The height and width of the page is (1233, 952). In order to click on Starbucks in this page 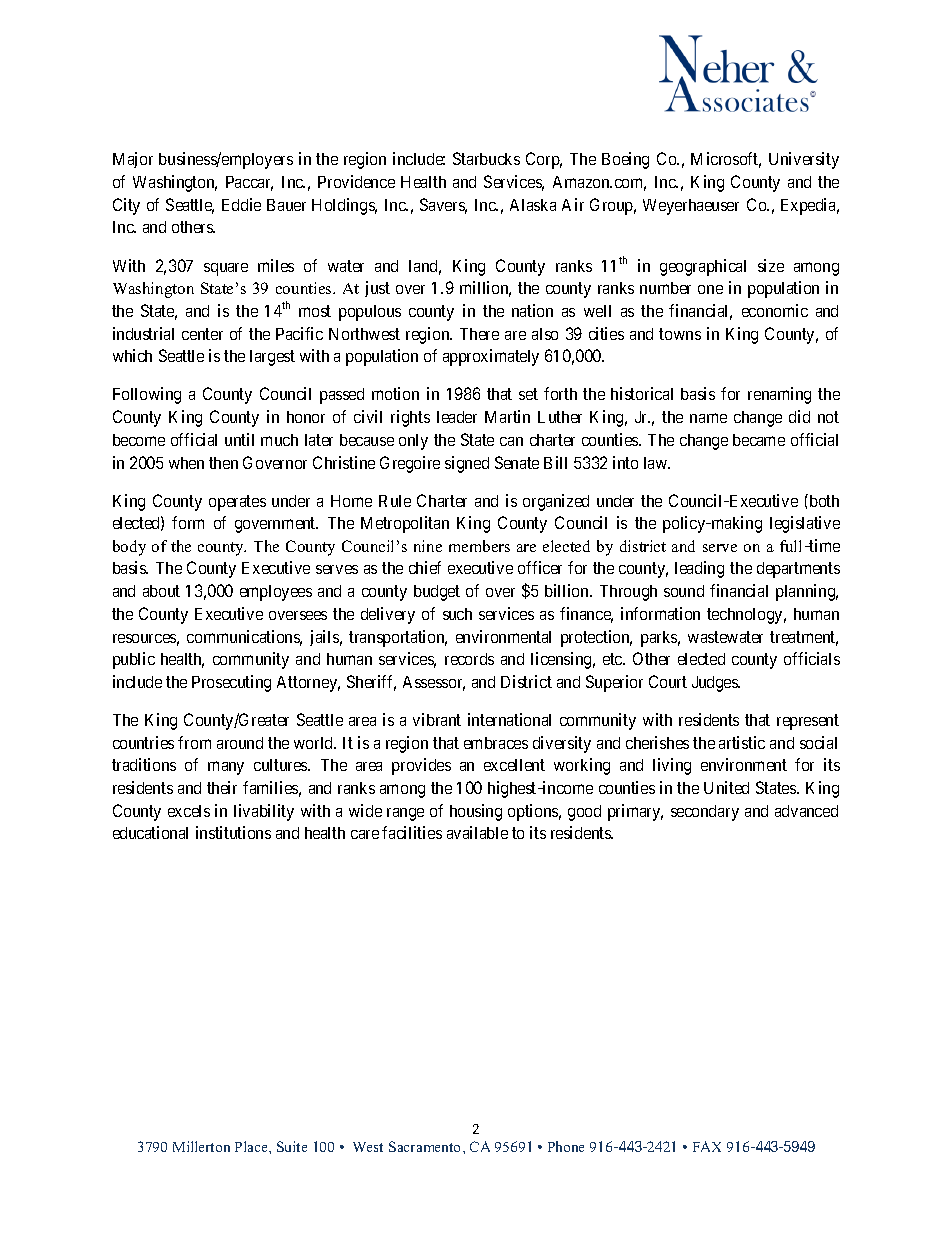, I will do `click(486, 158)`.
